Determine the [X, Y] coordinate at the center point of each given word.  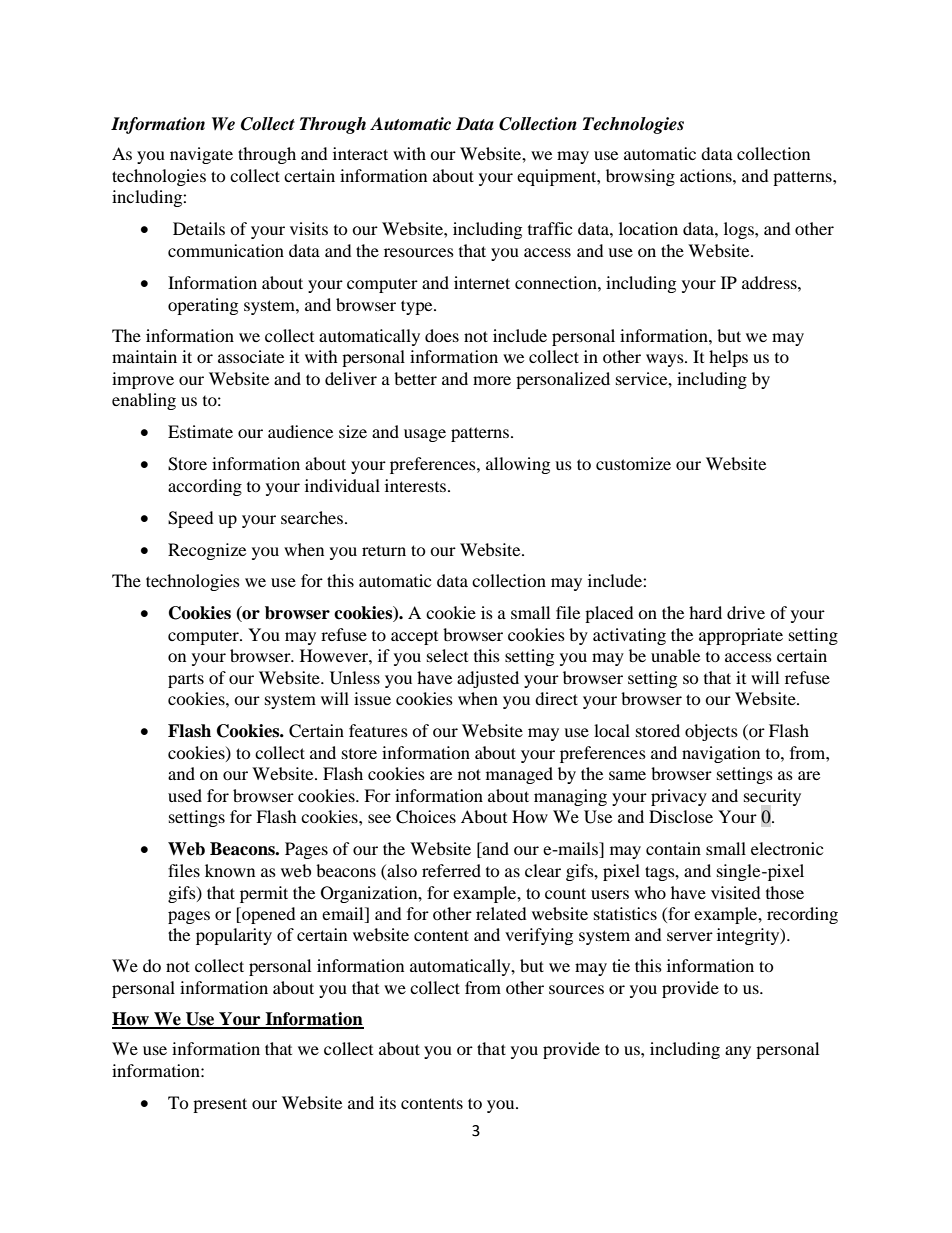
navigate [201, 155]
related [501, 913]
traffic [550, 228]
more [492, 380]
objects [711, 732]
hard [705, 612]
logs [740, 230]
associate [251, 356]
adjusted [488, 679]
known [230, 870]
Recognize [207, 551]
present [220, 1105]
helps [728, 358]
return [384, 551]
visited [736, 892]
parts [186, 680]
